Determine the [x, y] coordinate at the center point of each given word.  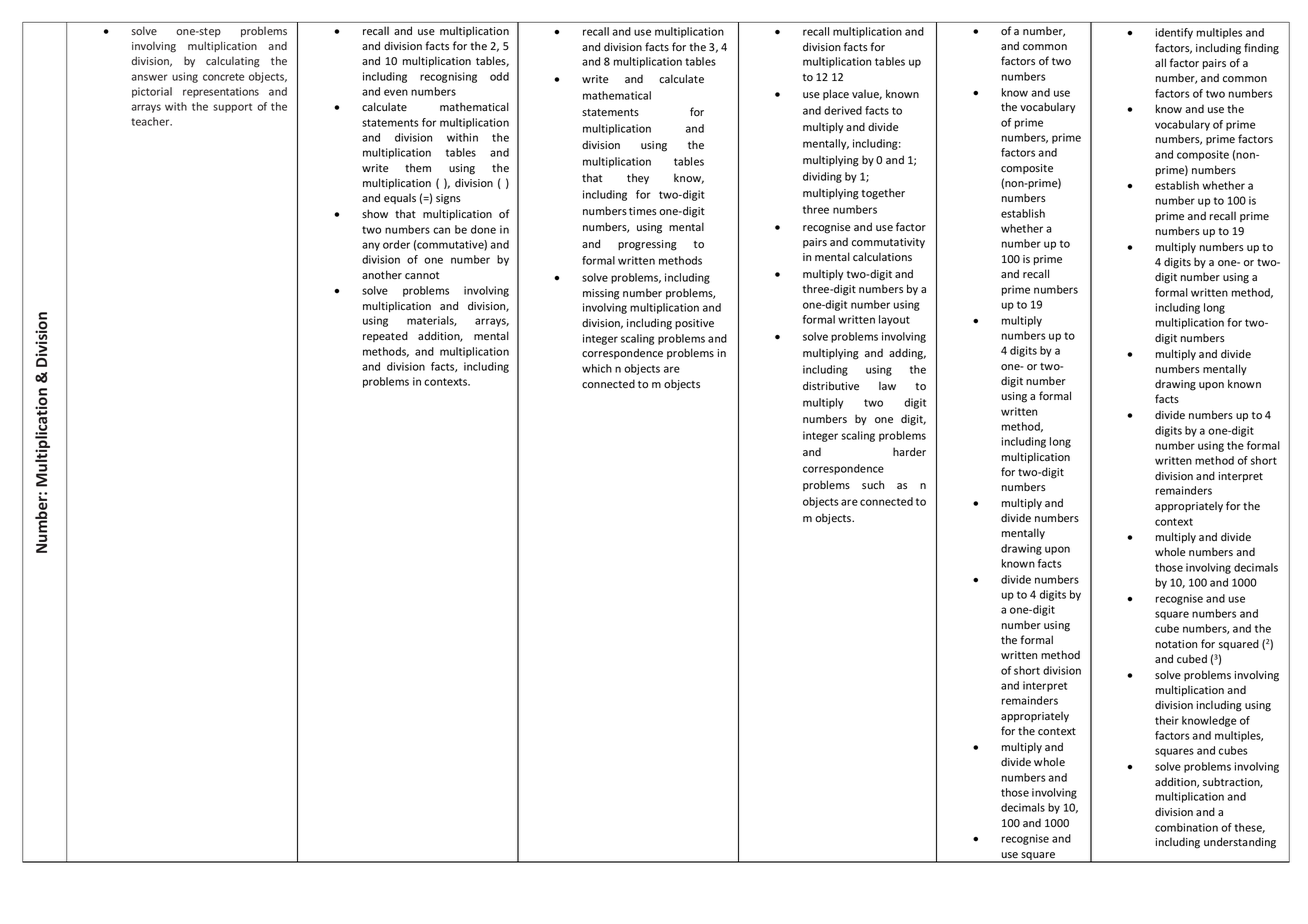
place [836, 94]
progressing [647, 245]
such [873, 484]
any [371, 246]
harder [909, 451]
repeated [385, 336]
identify [1174, 33]
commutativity [888, 243]
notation [1176, 644]
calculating [233, 62]
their [1167, 720]
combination [1186, 827]
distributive [831, 385]
